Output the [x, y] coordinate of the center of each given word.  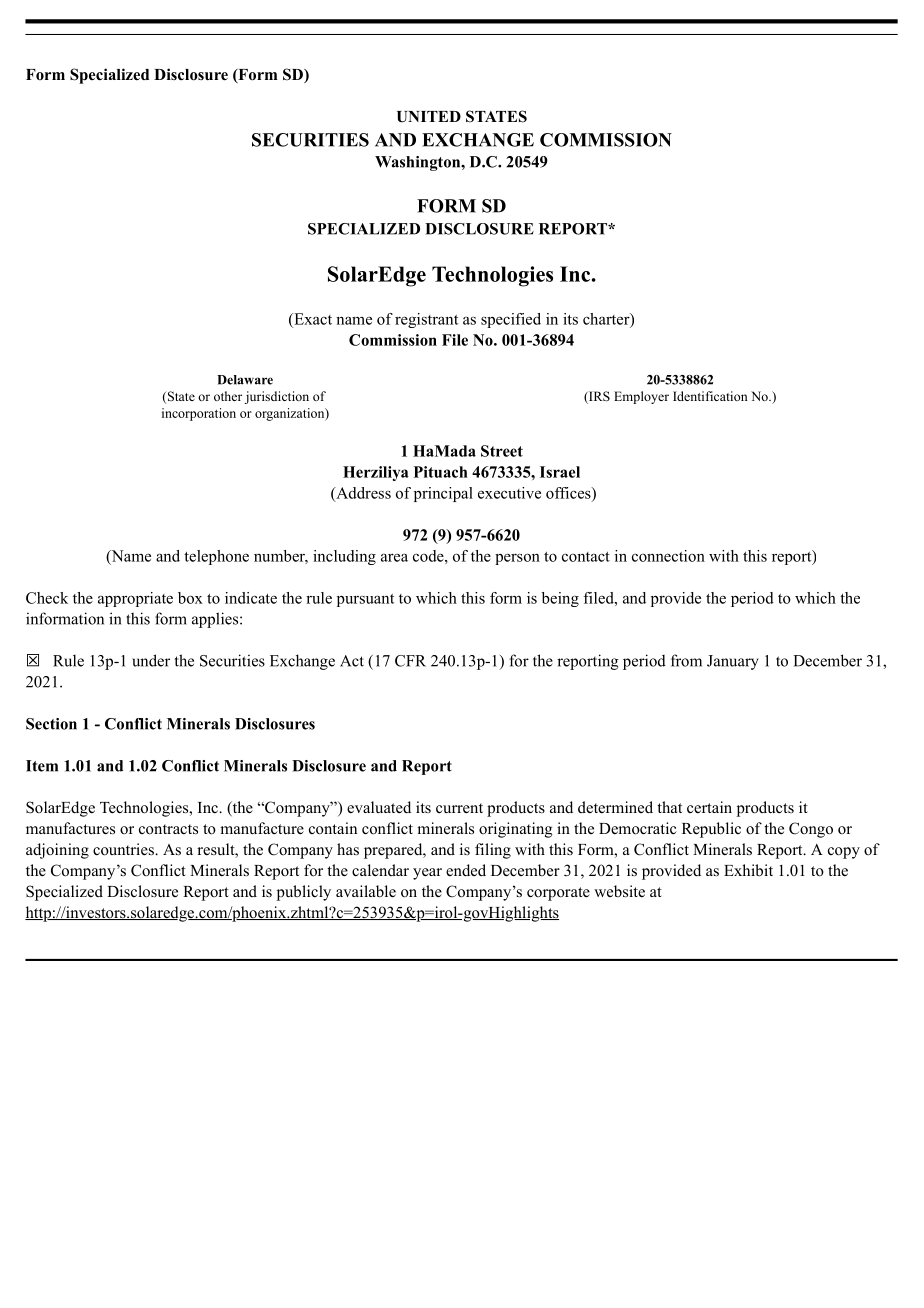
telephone [216, 557]
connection [668, 556]
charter [607, 319]
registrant [426, 320]
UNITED [429, 117]
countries [124, 849]
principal [443, 494]
